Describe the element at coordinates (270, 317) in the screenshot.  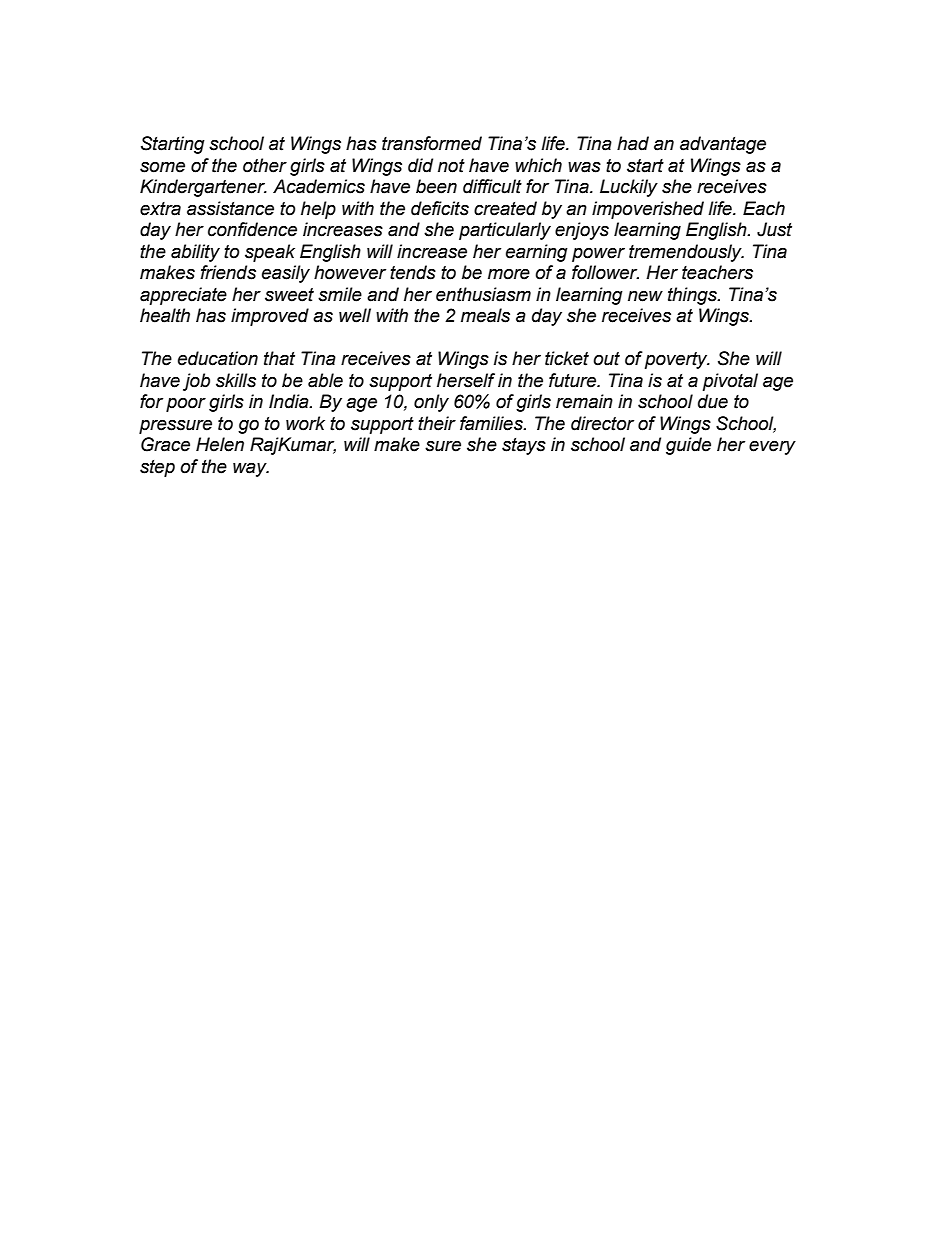
I see `improved` at that location.
